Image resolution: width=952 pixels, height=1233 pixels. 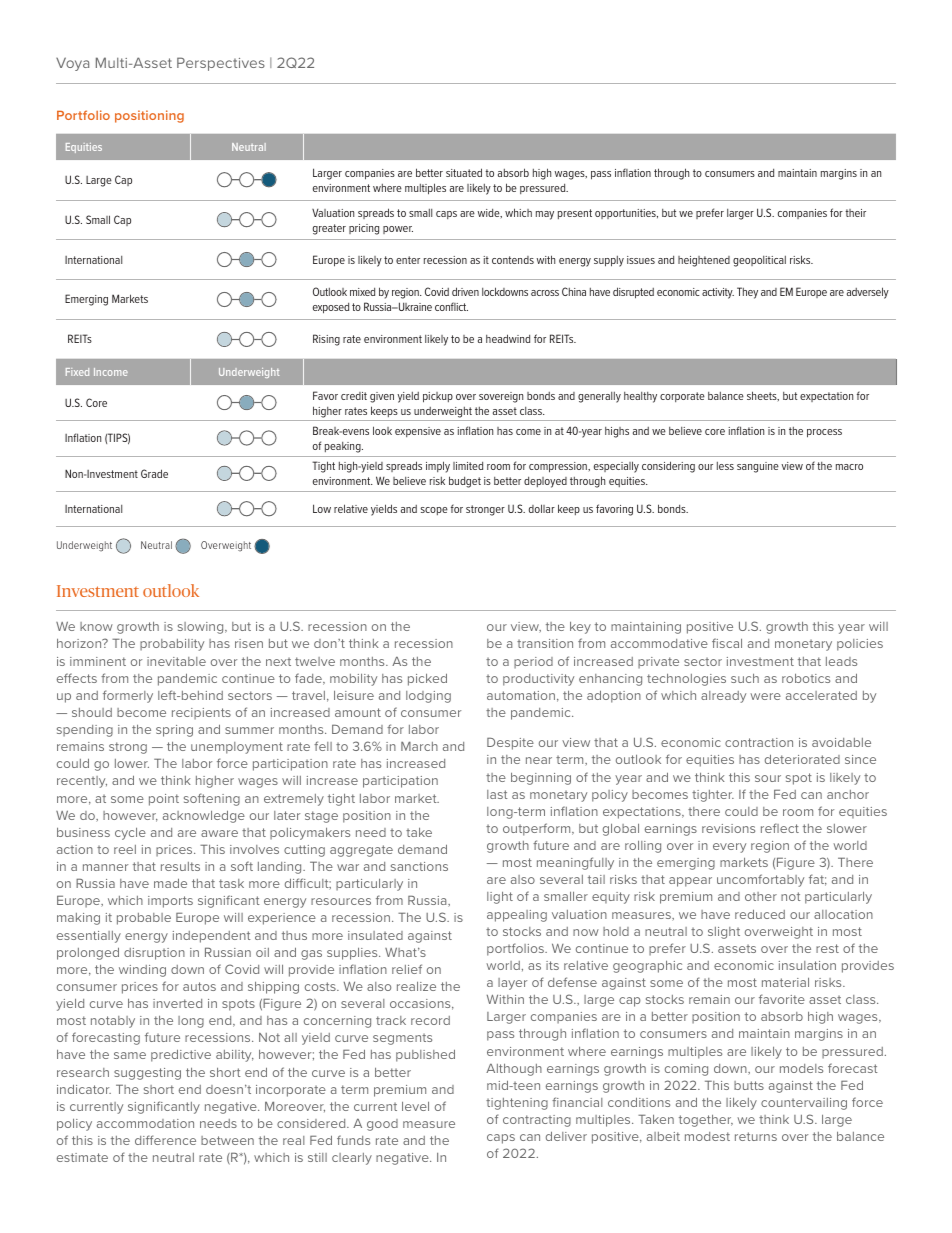 What do you see at coordinates (165, 1140) in the screenshot?
I see `difference` at bounding box center [165, 1140].
